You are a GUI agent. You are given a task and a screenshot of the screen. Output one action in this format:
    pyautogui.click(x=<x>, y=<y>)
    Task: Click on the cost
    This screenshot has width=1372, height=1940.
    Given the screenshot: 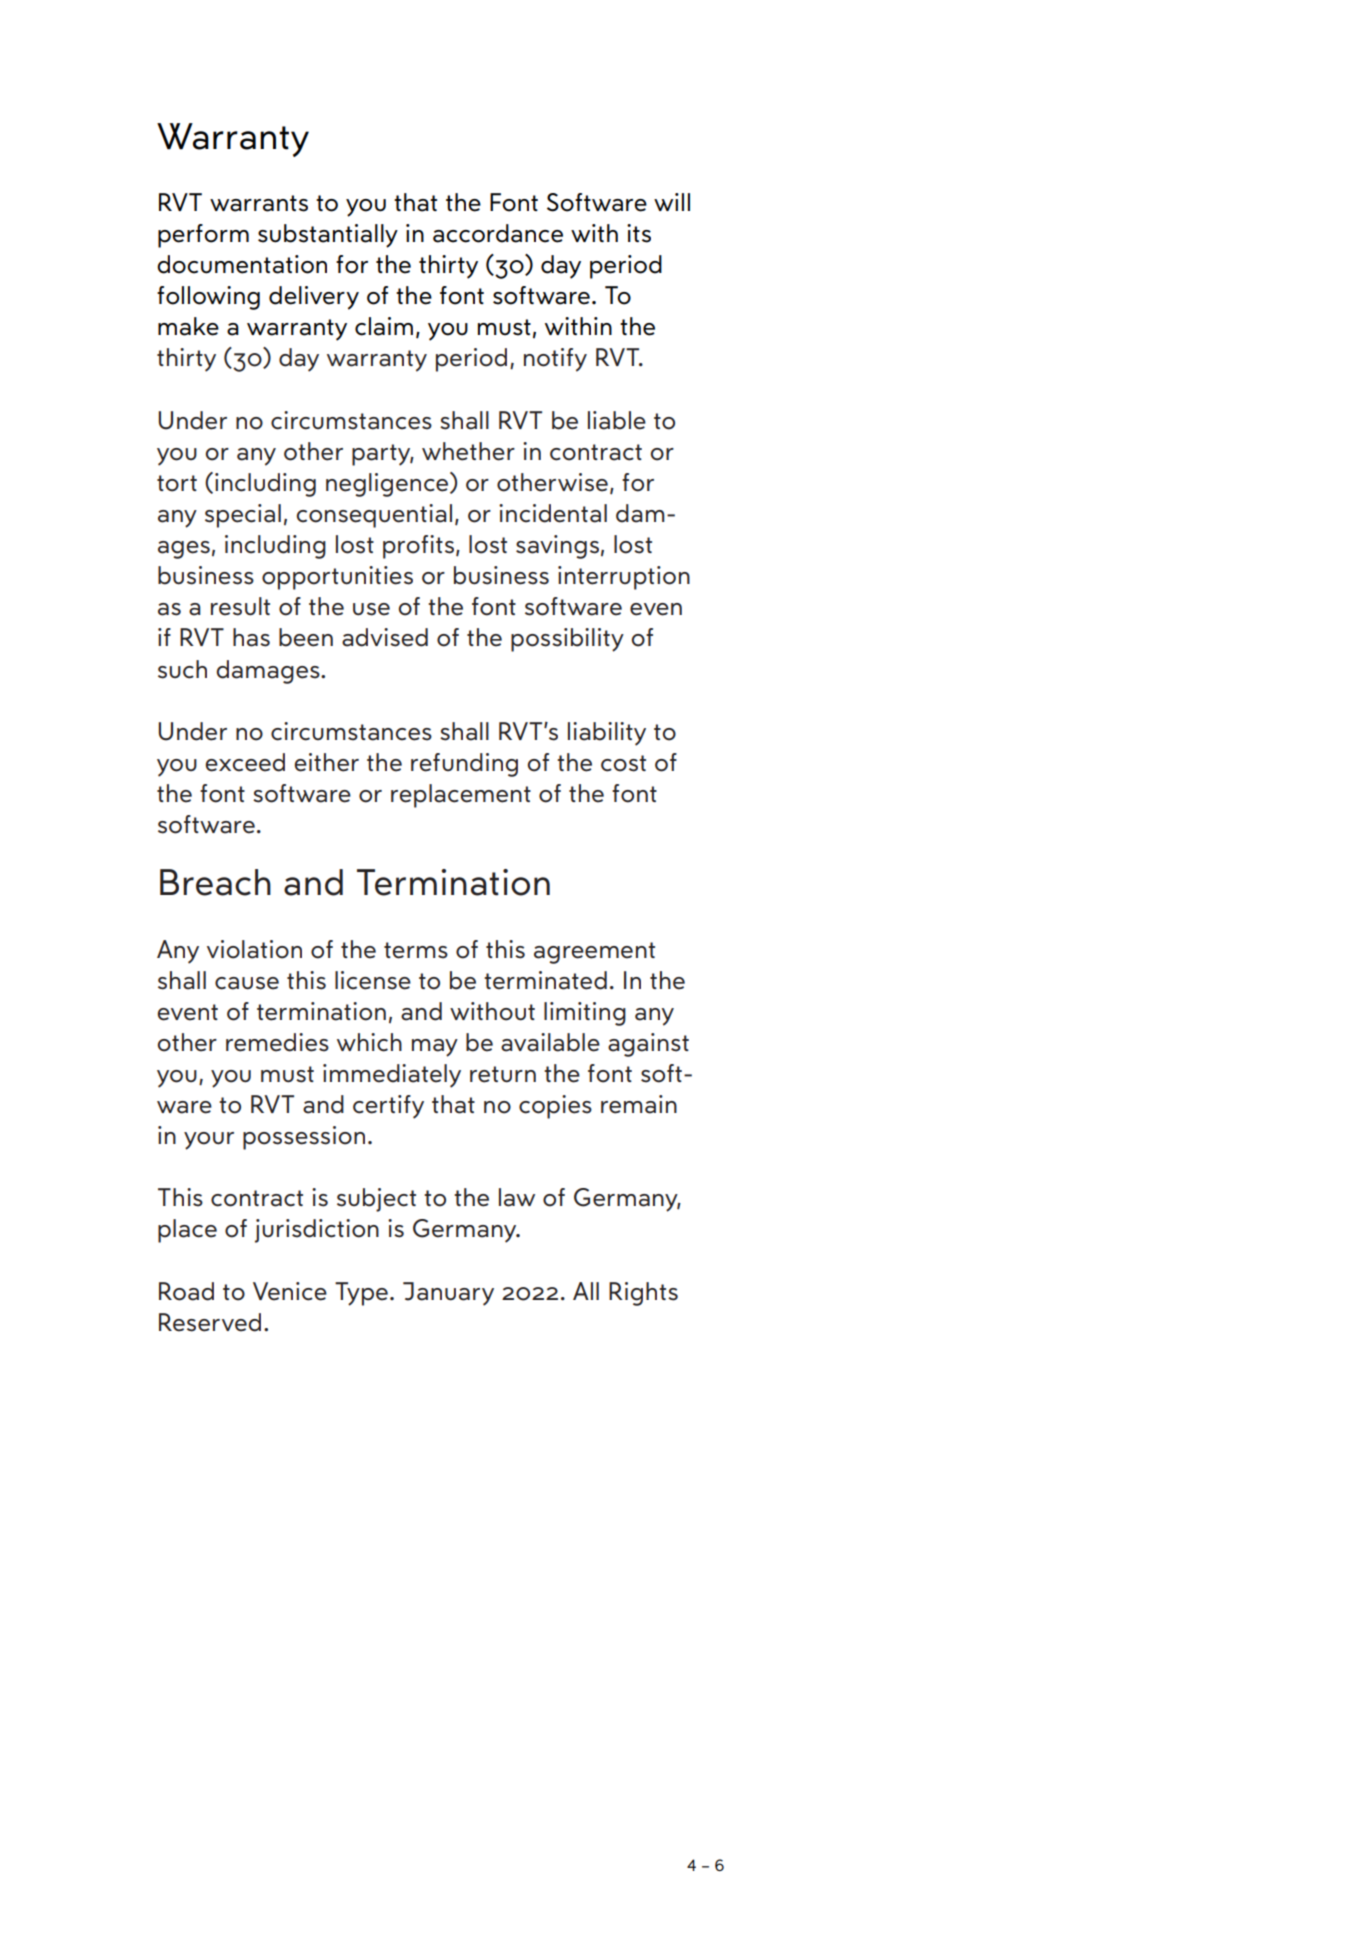 What is the action you would take?
    pyautogui.click(x=623, y=763)
